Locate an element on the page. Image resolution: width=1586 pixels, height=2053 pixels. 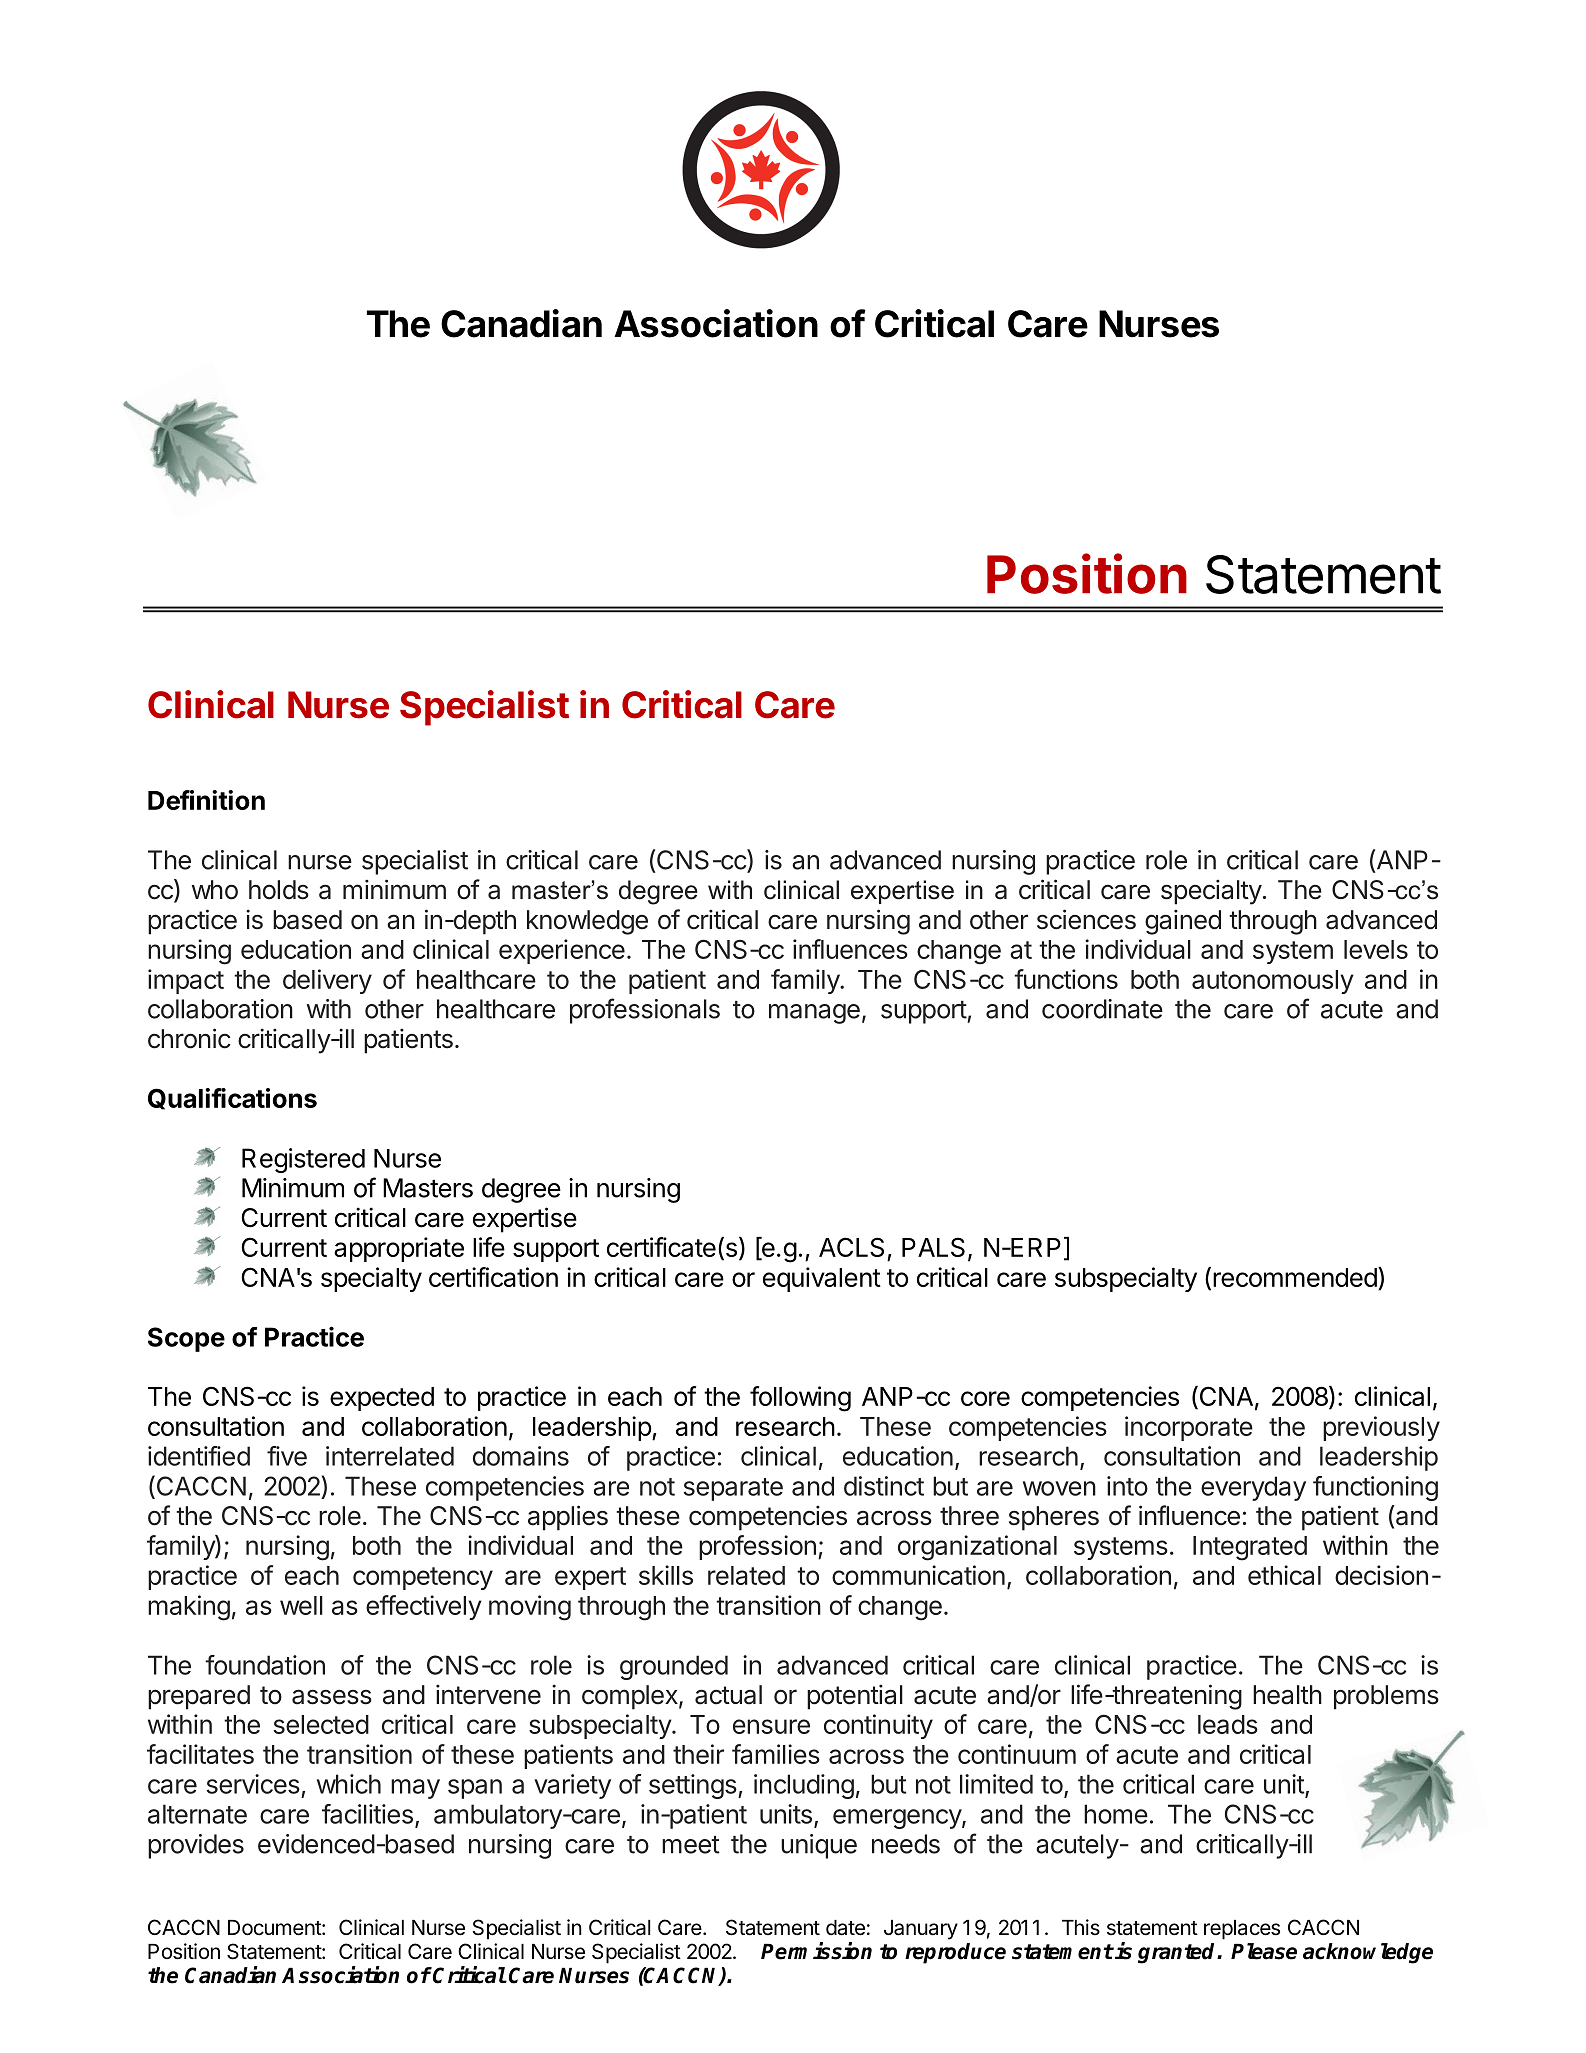
Document is located at coordinates (275, 1928).
